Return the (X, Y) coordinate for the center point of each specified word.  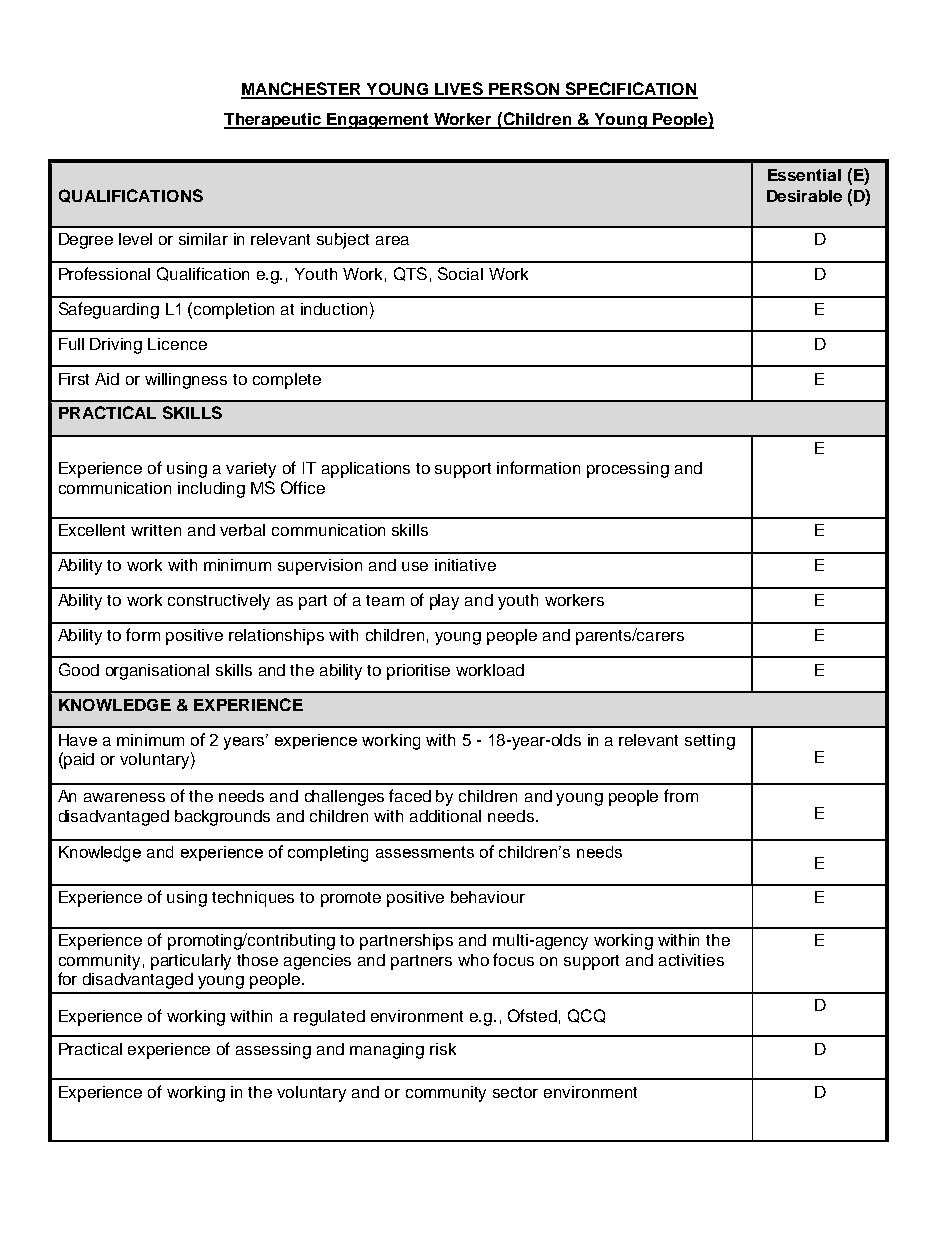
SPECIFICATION (630, 90)
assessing (273, 1051)
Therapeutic (273, 121)
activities (691, 960)
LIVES (459, 90)
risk (443, 1049)
